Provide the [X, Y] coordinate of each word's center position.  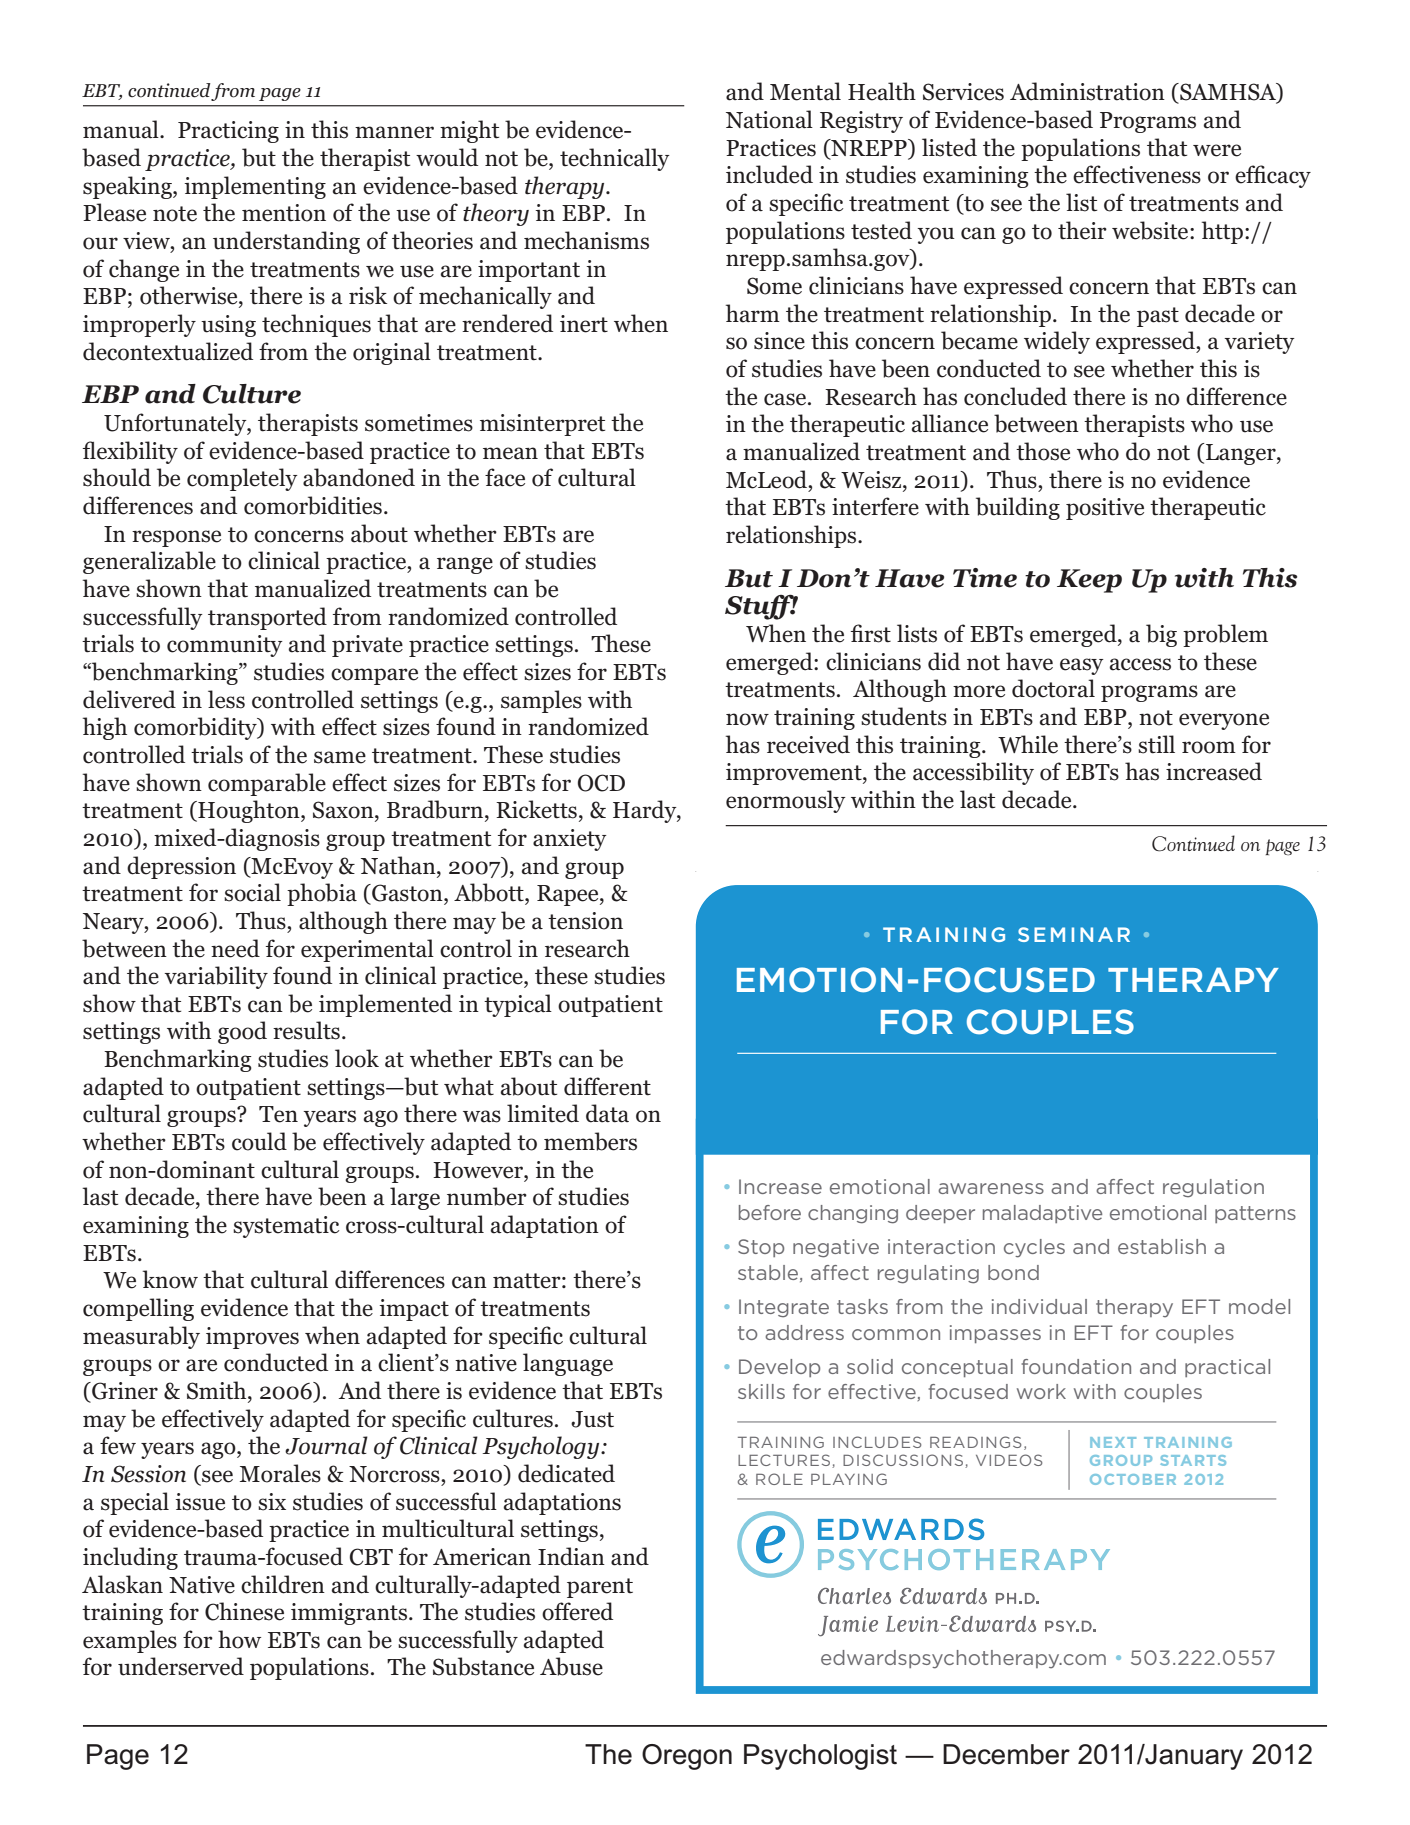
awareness [991, 1188]
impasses [995, 1334]
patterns [1255, 1214]
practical [1227, 1368]
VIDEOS [1009, 1460]
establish [1162, 1246]
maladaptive [1042, 1214]
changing [853, 1214]
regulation [1213, 1188]
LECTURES [785, 1461]
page [1283, 847]
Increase [780, 1186]
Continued [1193, 843]
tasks [862, 1306]
